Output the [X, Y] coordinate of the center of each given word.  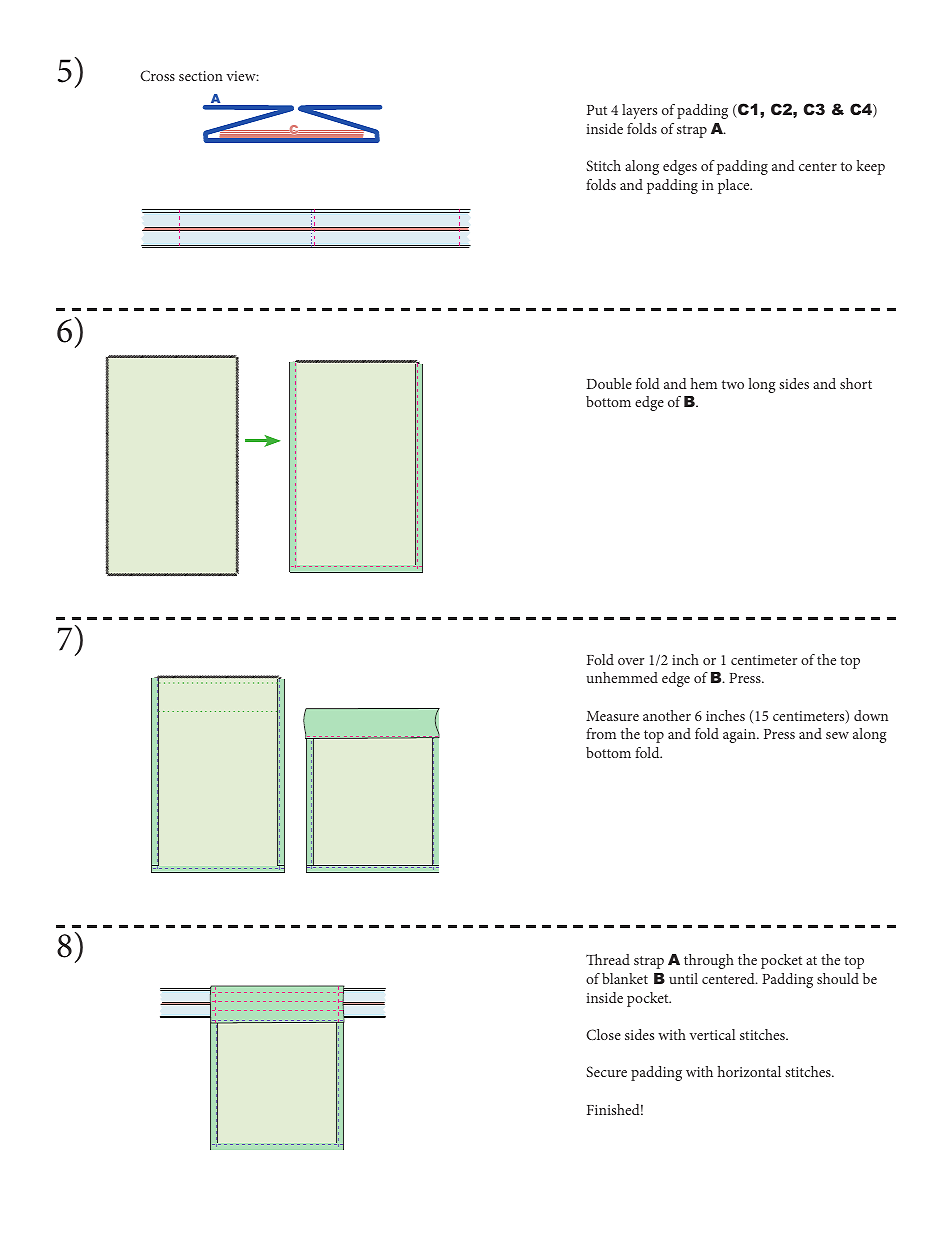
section [201, 76]
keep [870, 167]
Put [597, 110]
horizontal [749, 1071]
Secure [606, 1071]
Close [603, 1034]
